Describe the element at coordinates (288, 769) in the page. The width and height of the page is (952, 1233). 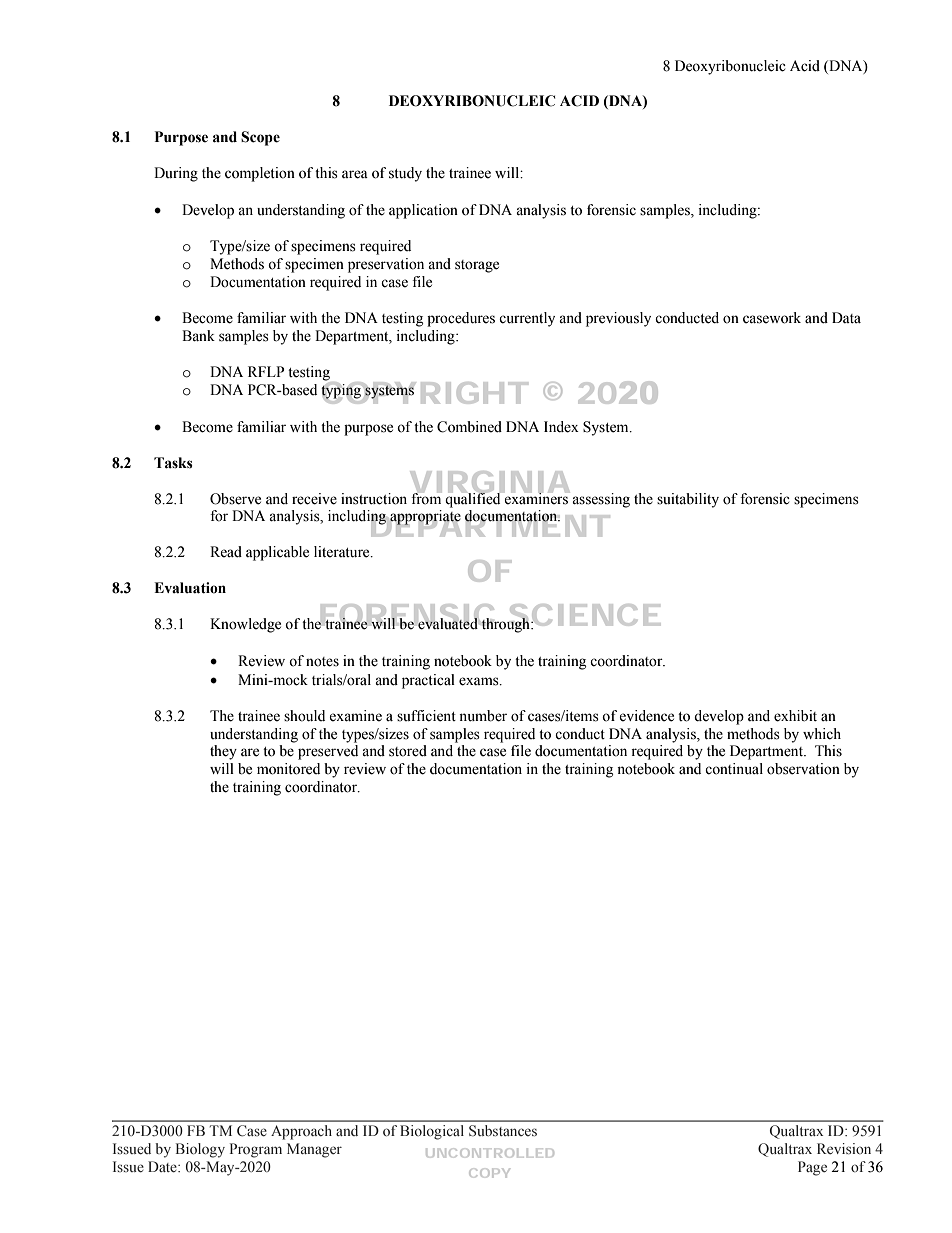
I see `monitored` at that location.
